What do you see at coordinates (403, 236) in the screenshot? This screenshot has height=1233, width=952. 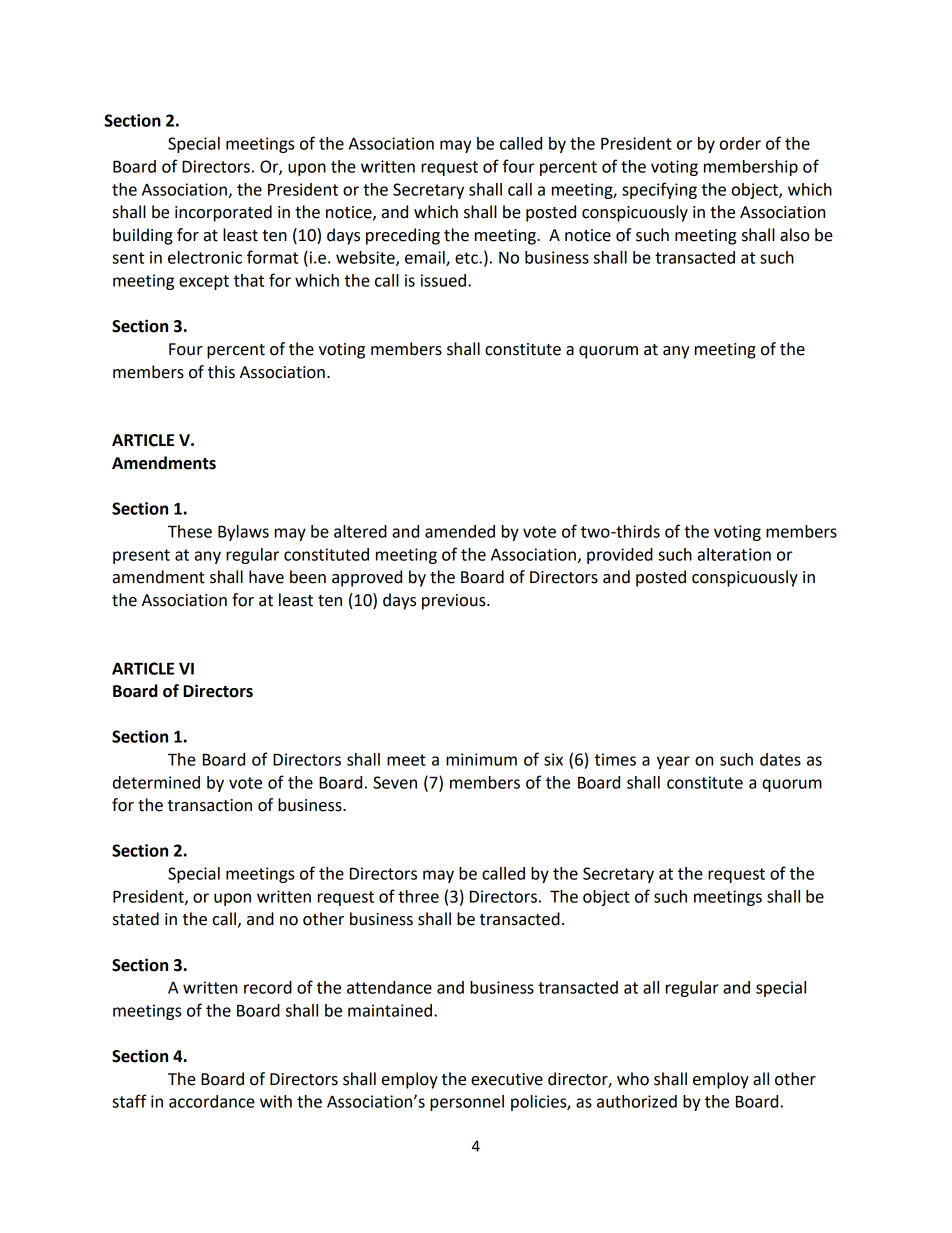 I see `preceding` at bounding box center [403, 236].
